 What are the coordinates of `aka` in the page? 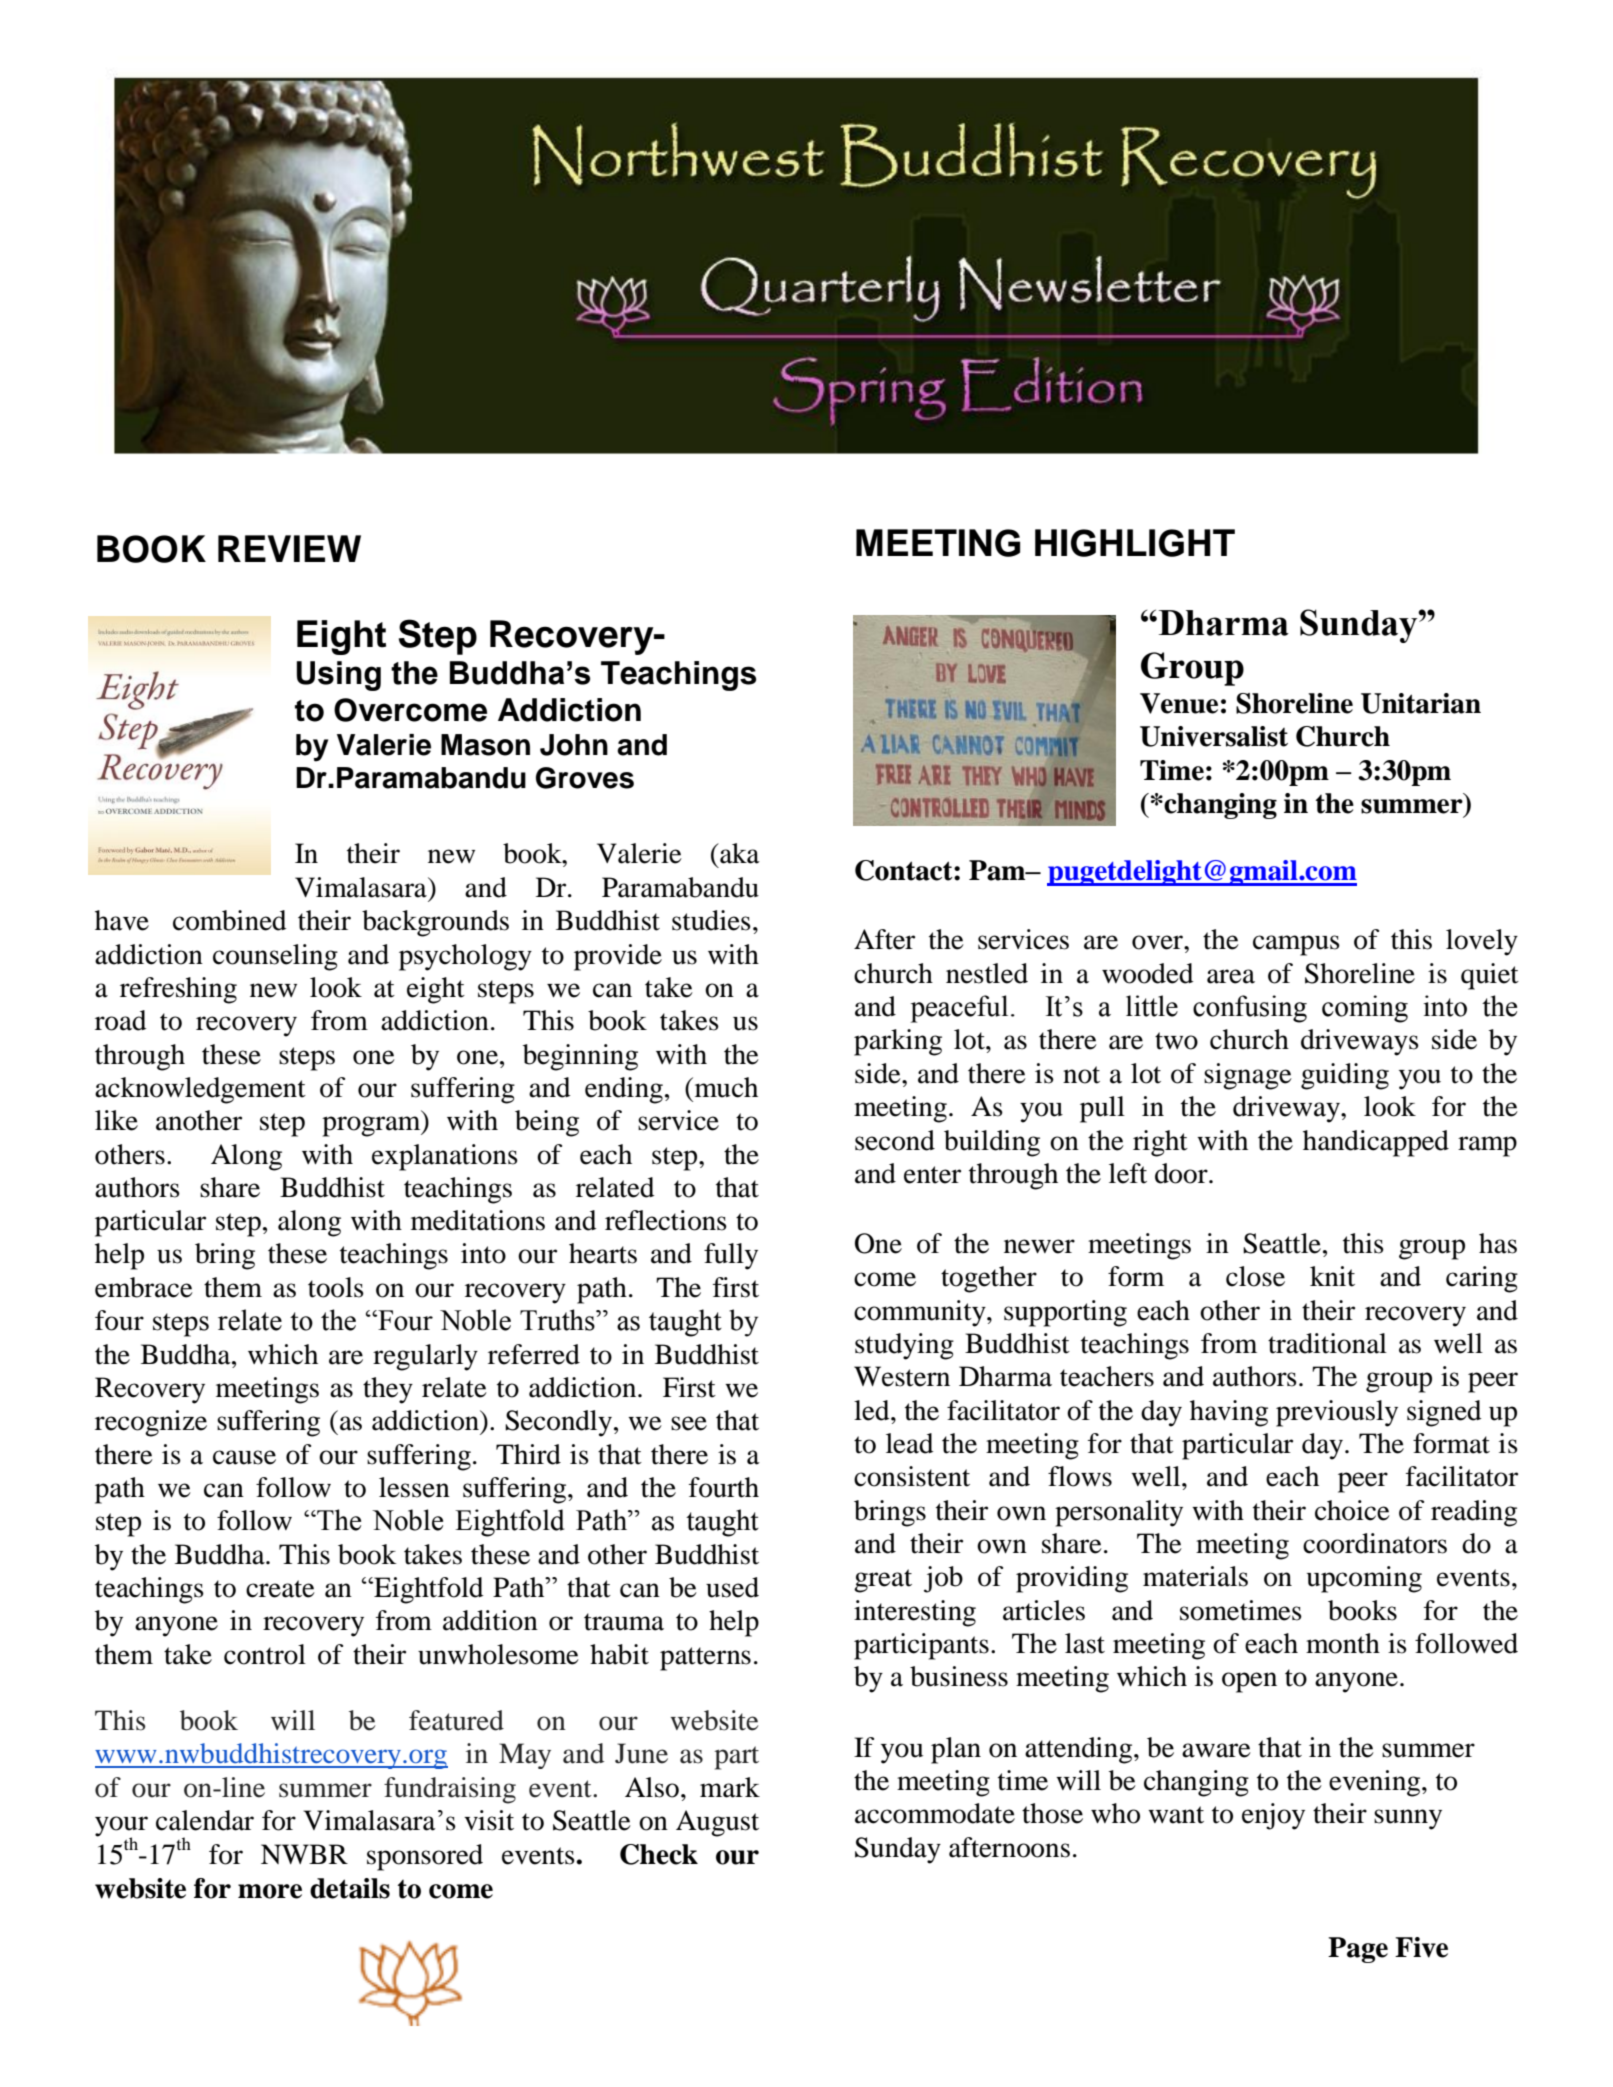 It's located at (739, 853).
